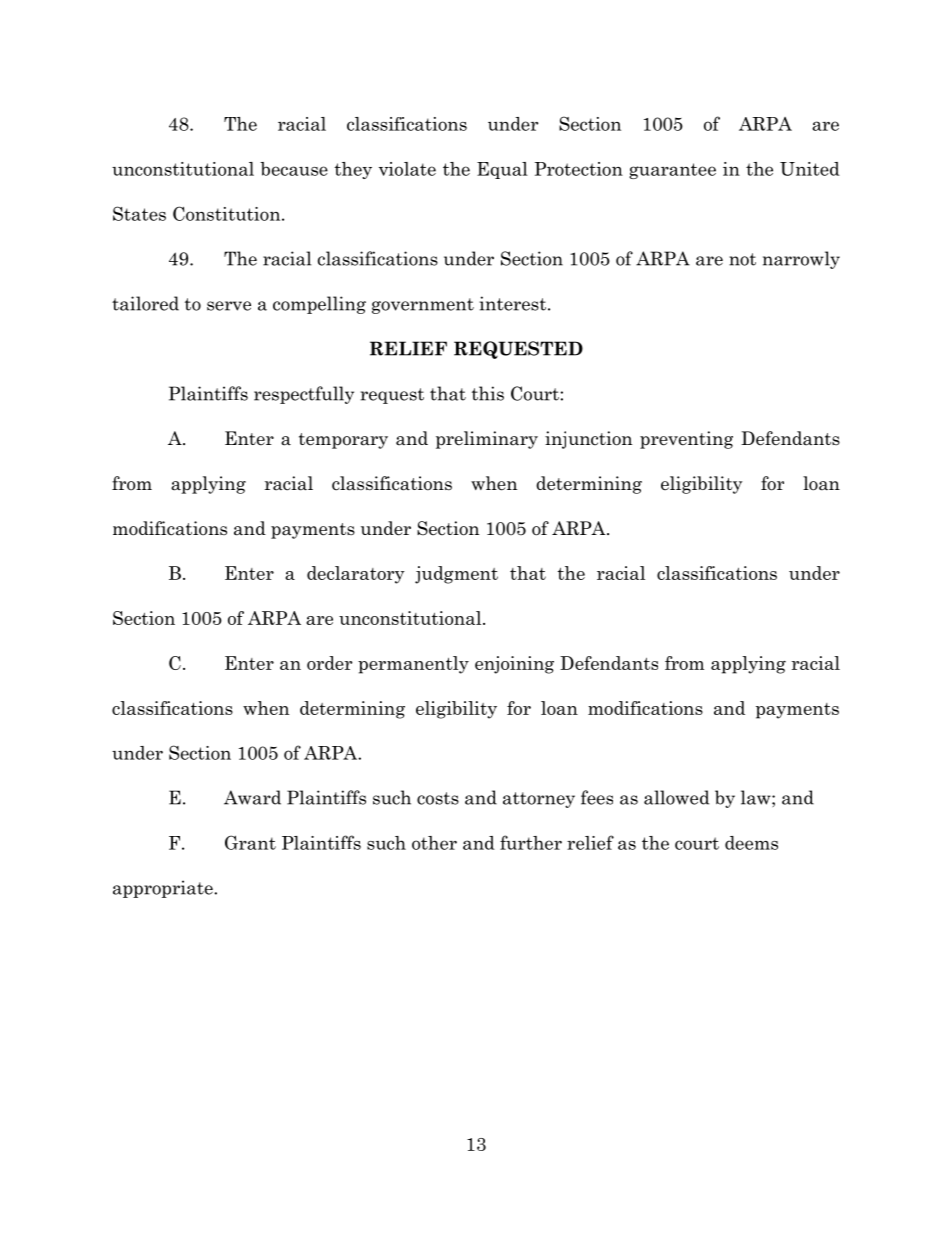 The height and width of the image is (1233, 952). Describe the element at coordinates (512, 303) in the image. I see `interest` at that location.
